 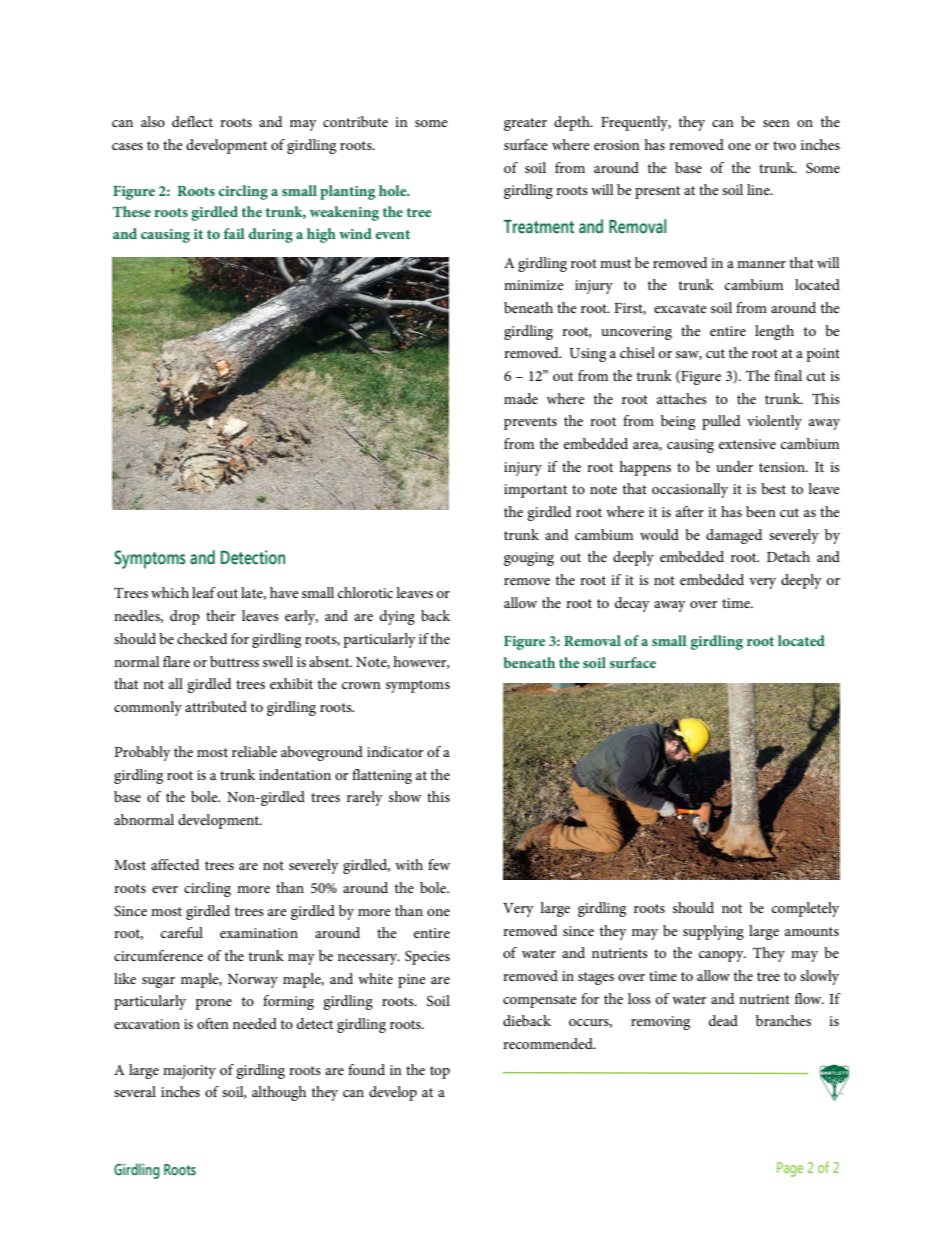 I want to click on leaf, so click(x=204, y=592).
